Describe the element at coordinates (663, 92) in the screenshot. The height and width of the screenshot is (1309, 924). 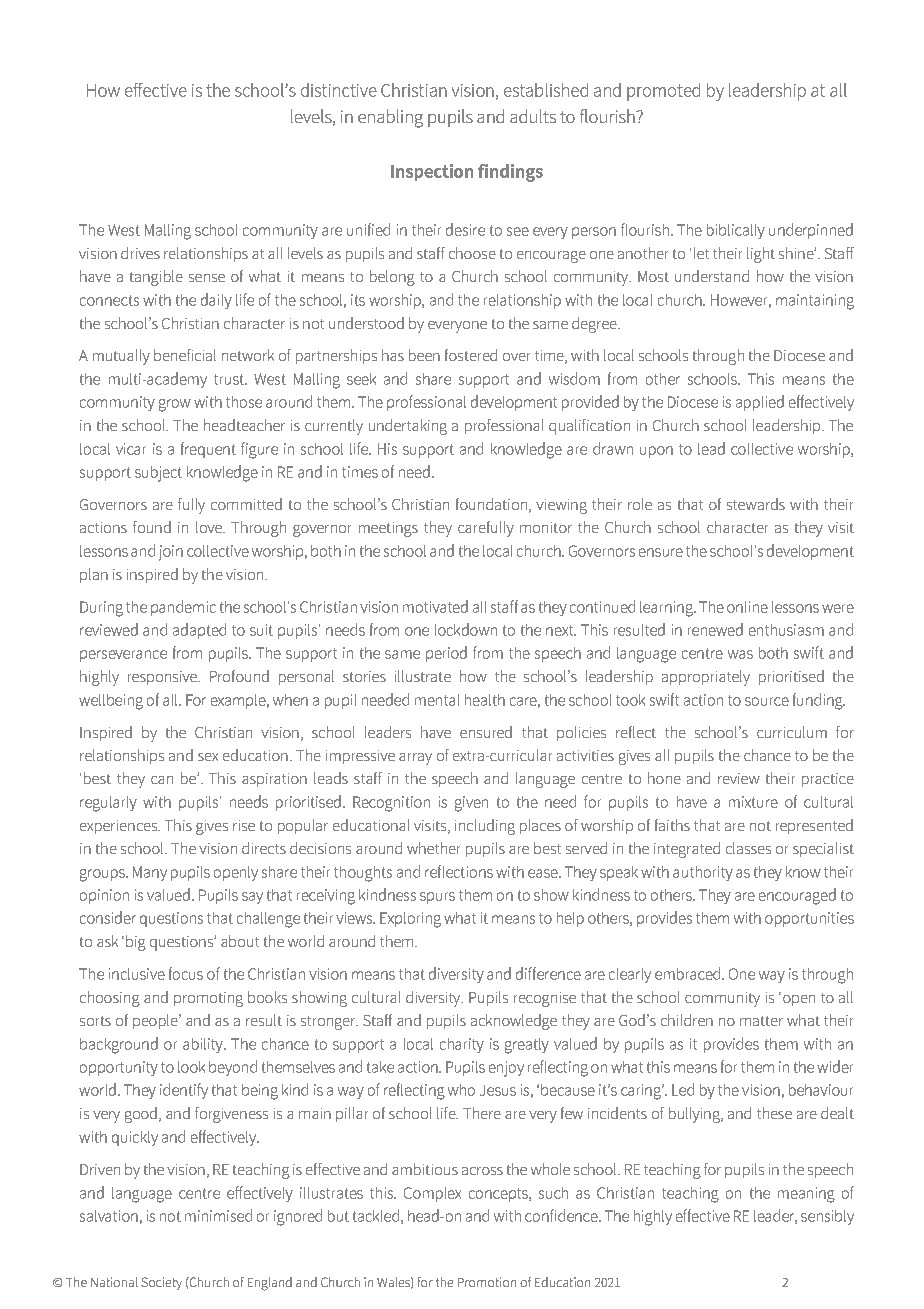
I see `promoted` at that location.
